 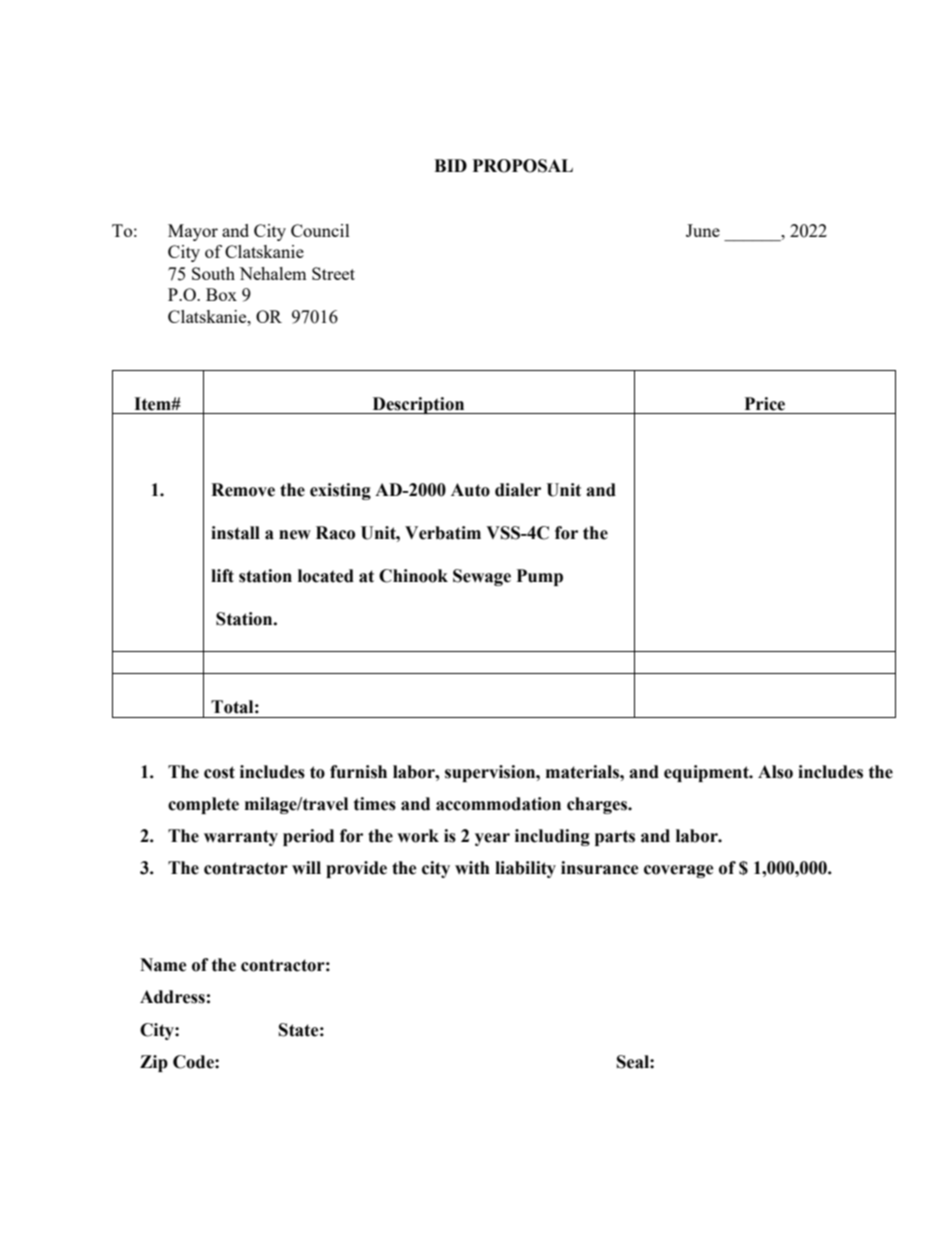 What do you see at coordinates (222, 576) in the document?
I see `lift` at bounding box center [222, 576].
